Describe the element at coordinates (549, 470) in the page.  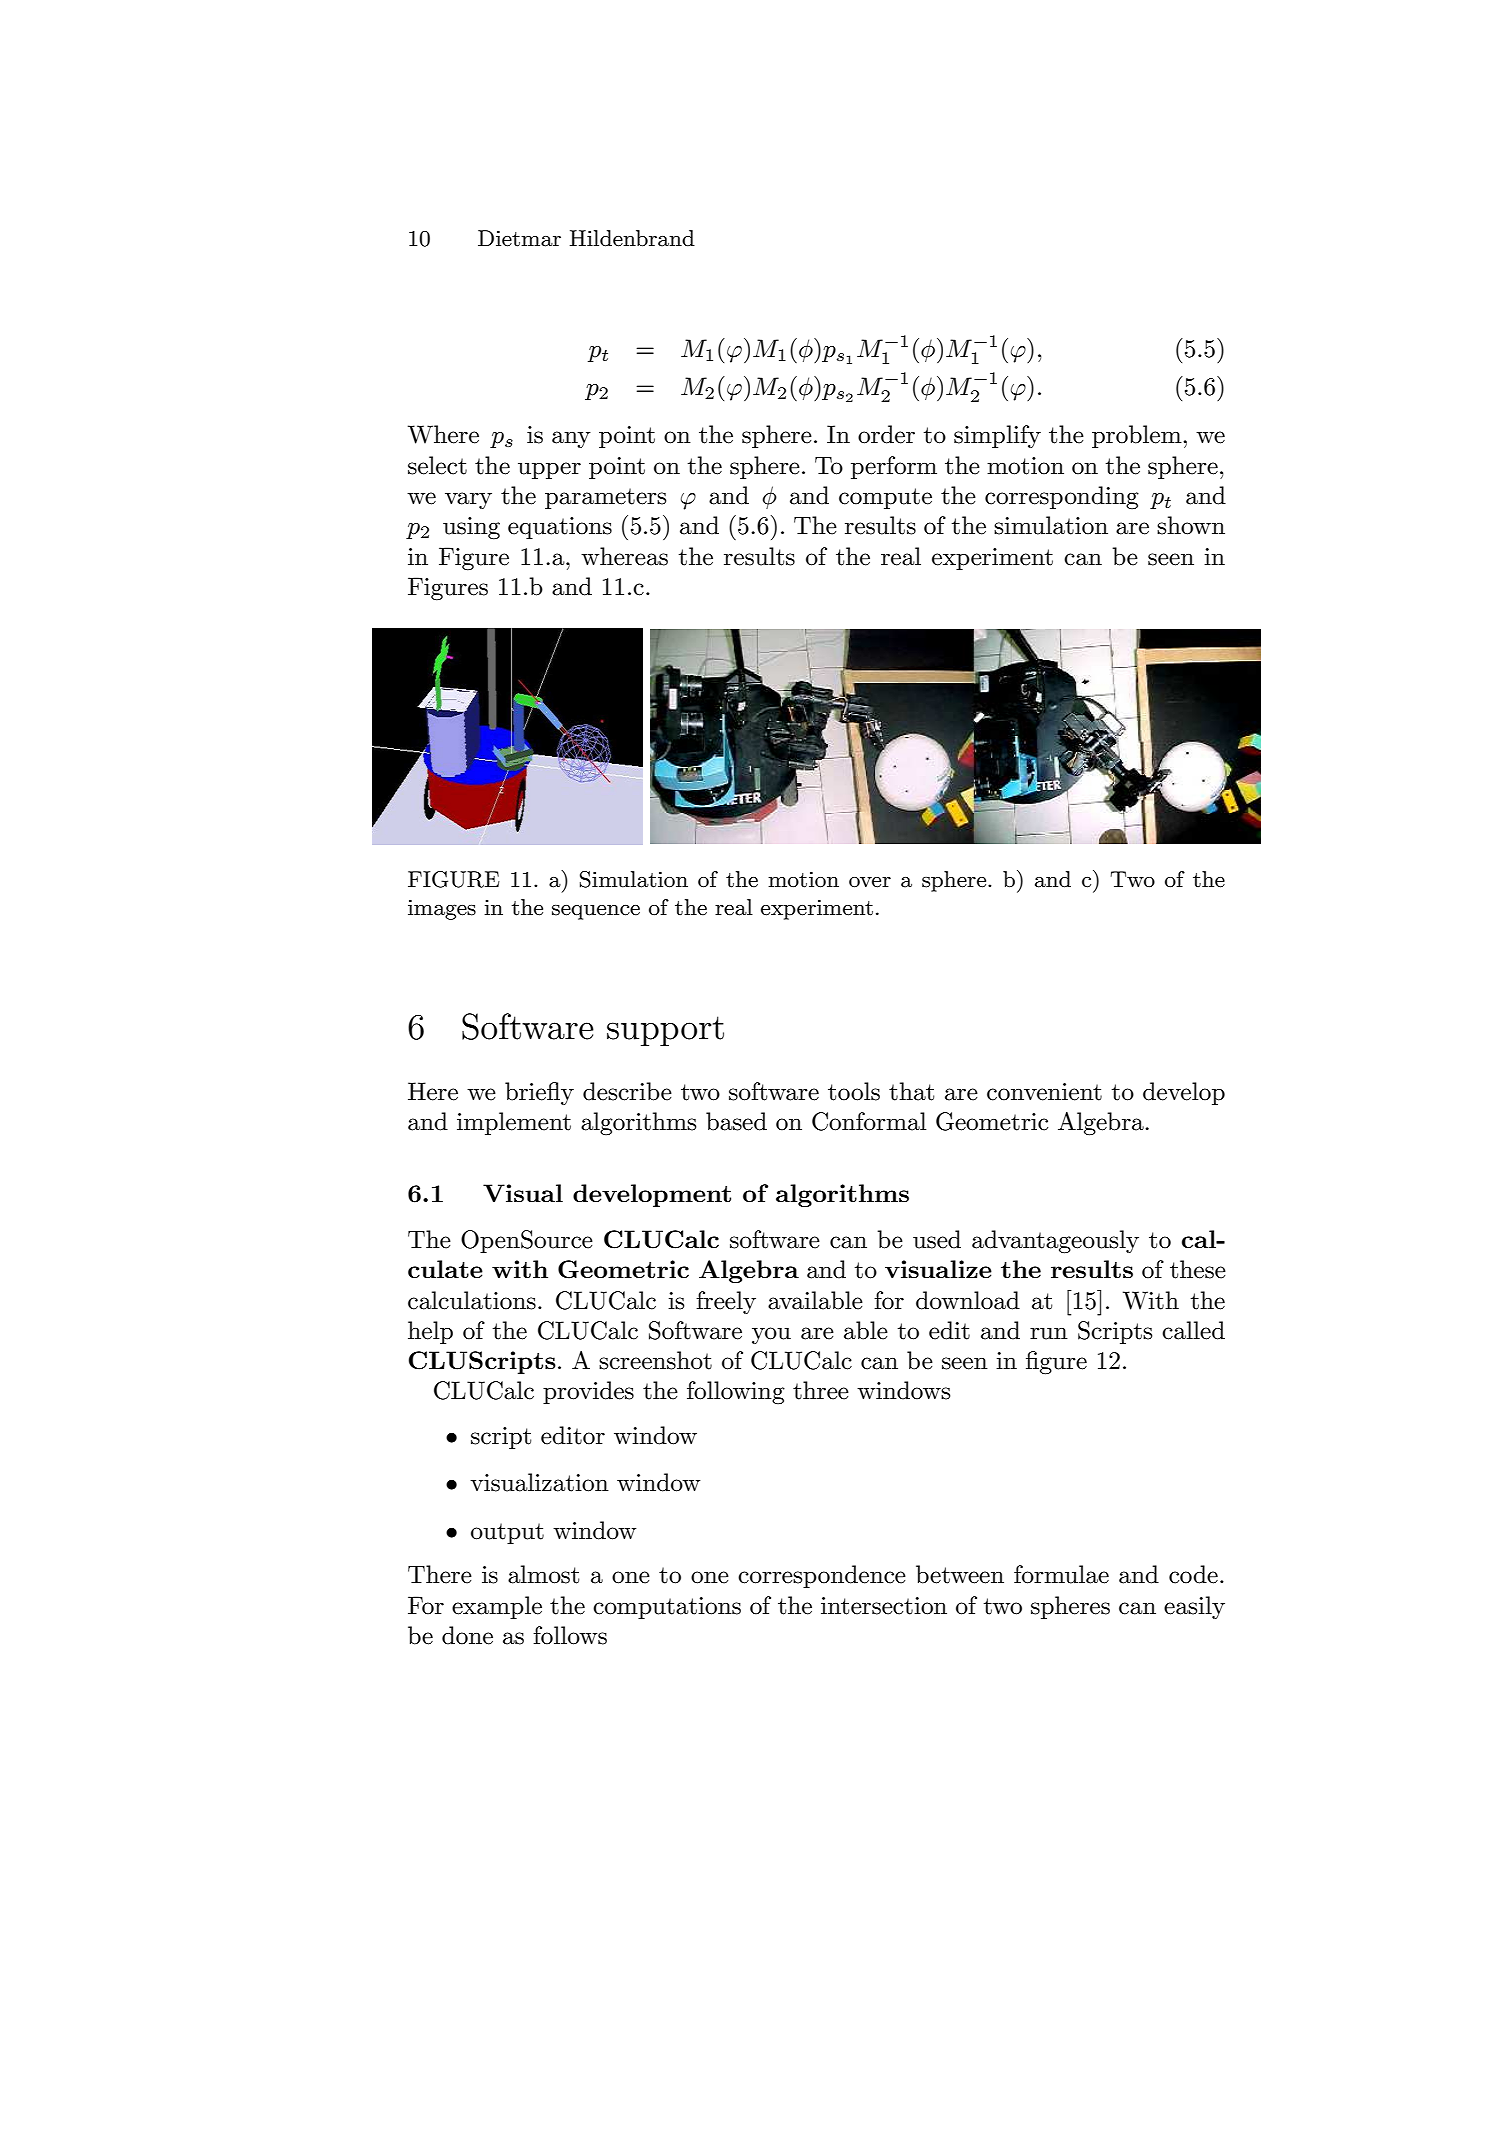
I see `upper` at that location.
